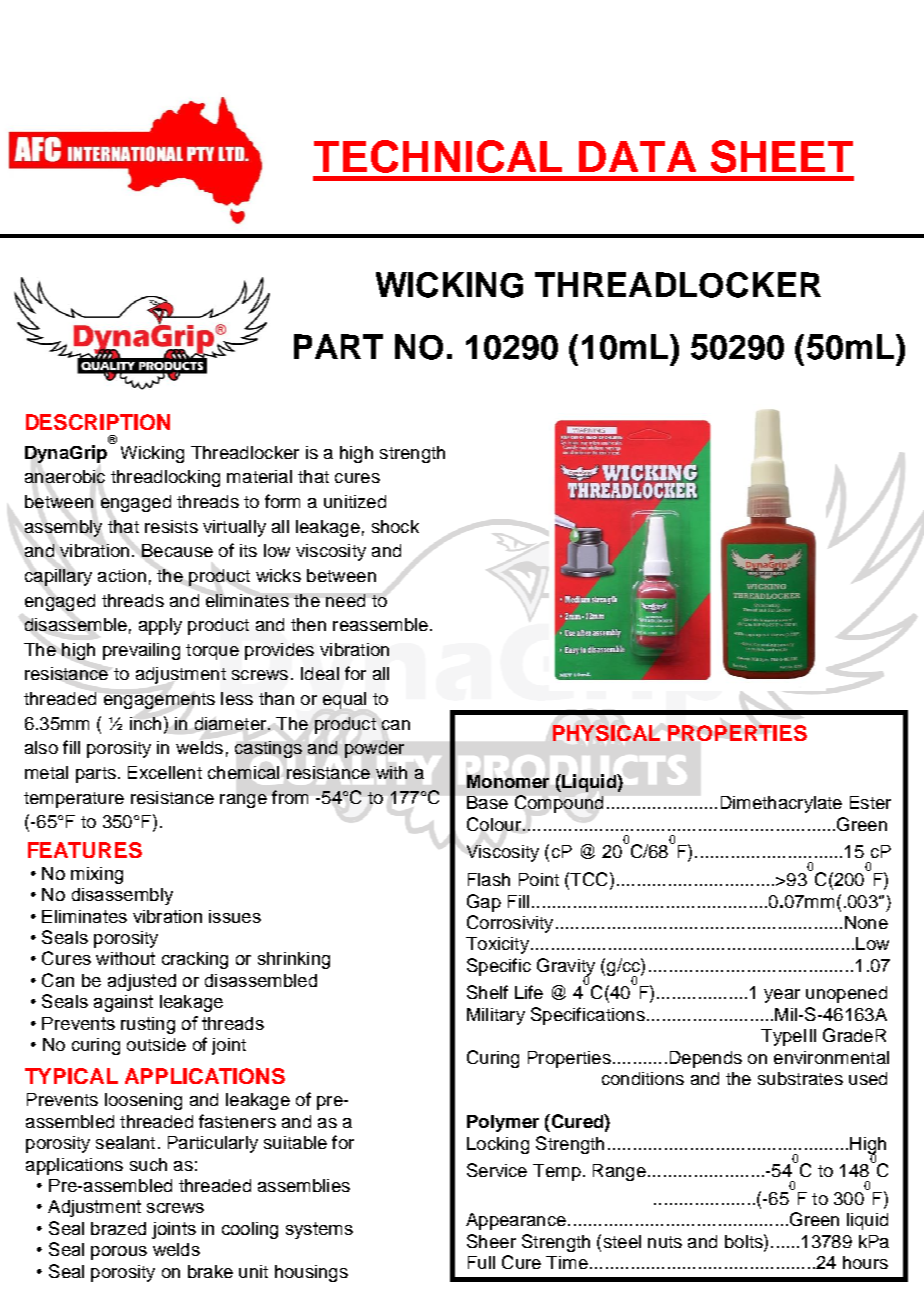 This screenshot has width=924, height=1308. What do you see at coordinates (782, 156) in the screenshot?
I see `SHEET` at bounding box center [782, 156].
